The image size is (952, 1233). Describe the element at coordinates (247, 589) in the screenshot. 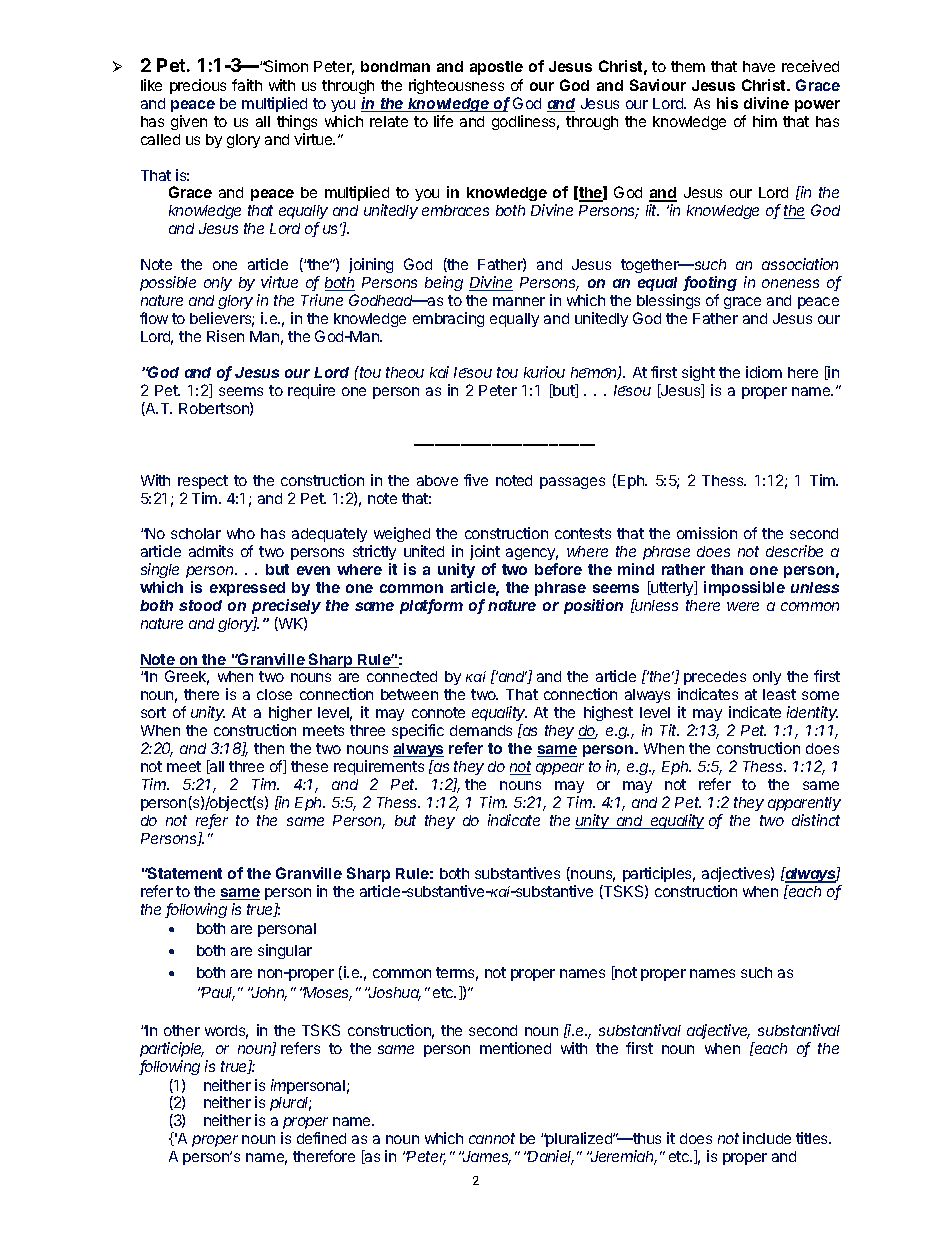

I see `expressed` at that location.
